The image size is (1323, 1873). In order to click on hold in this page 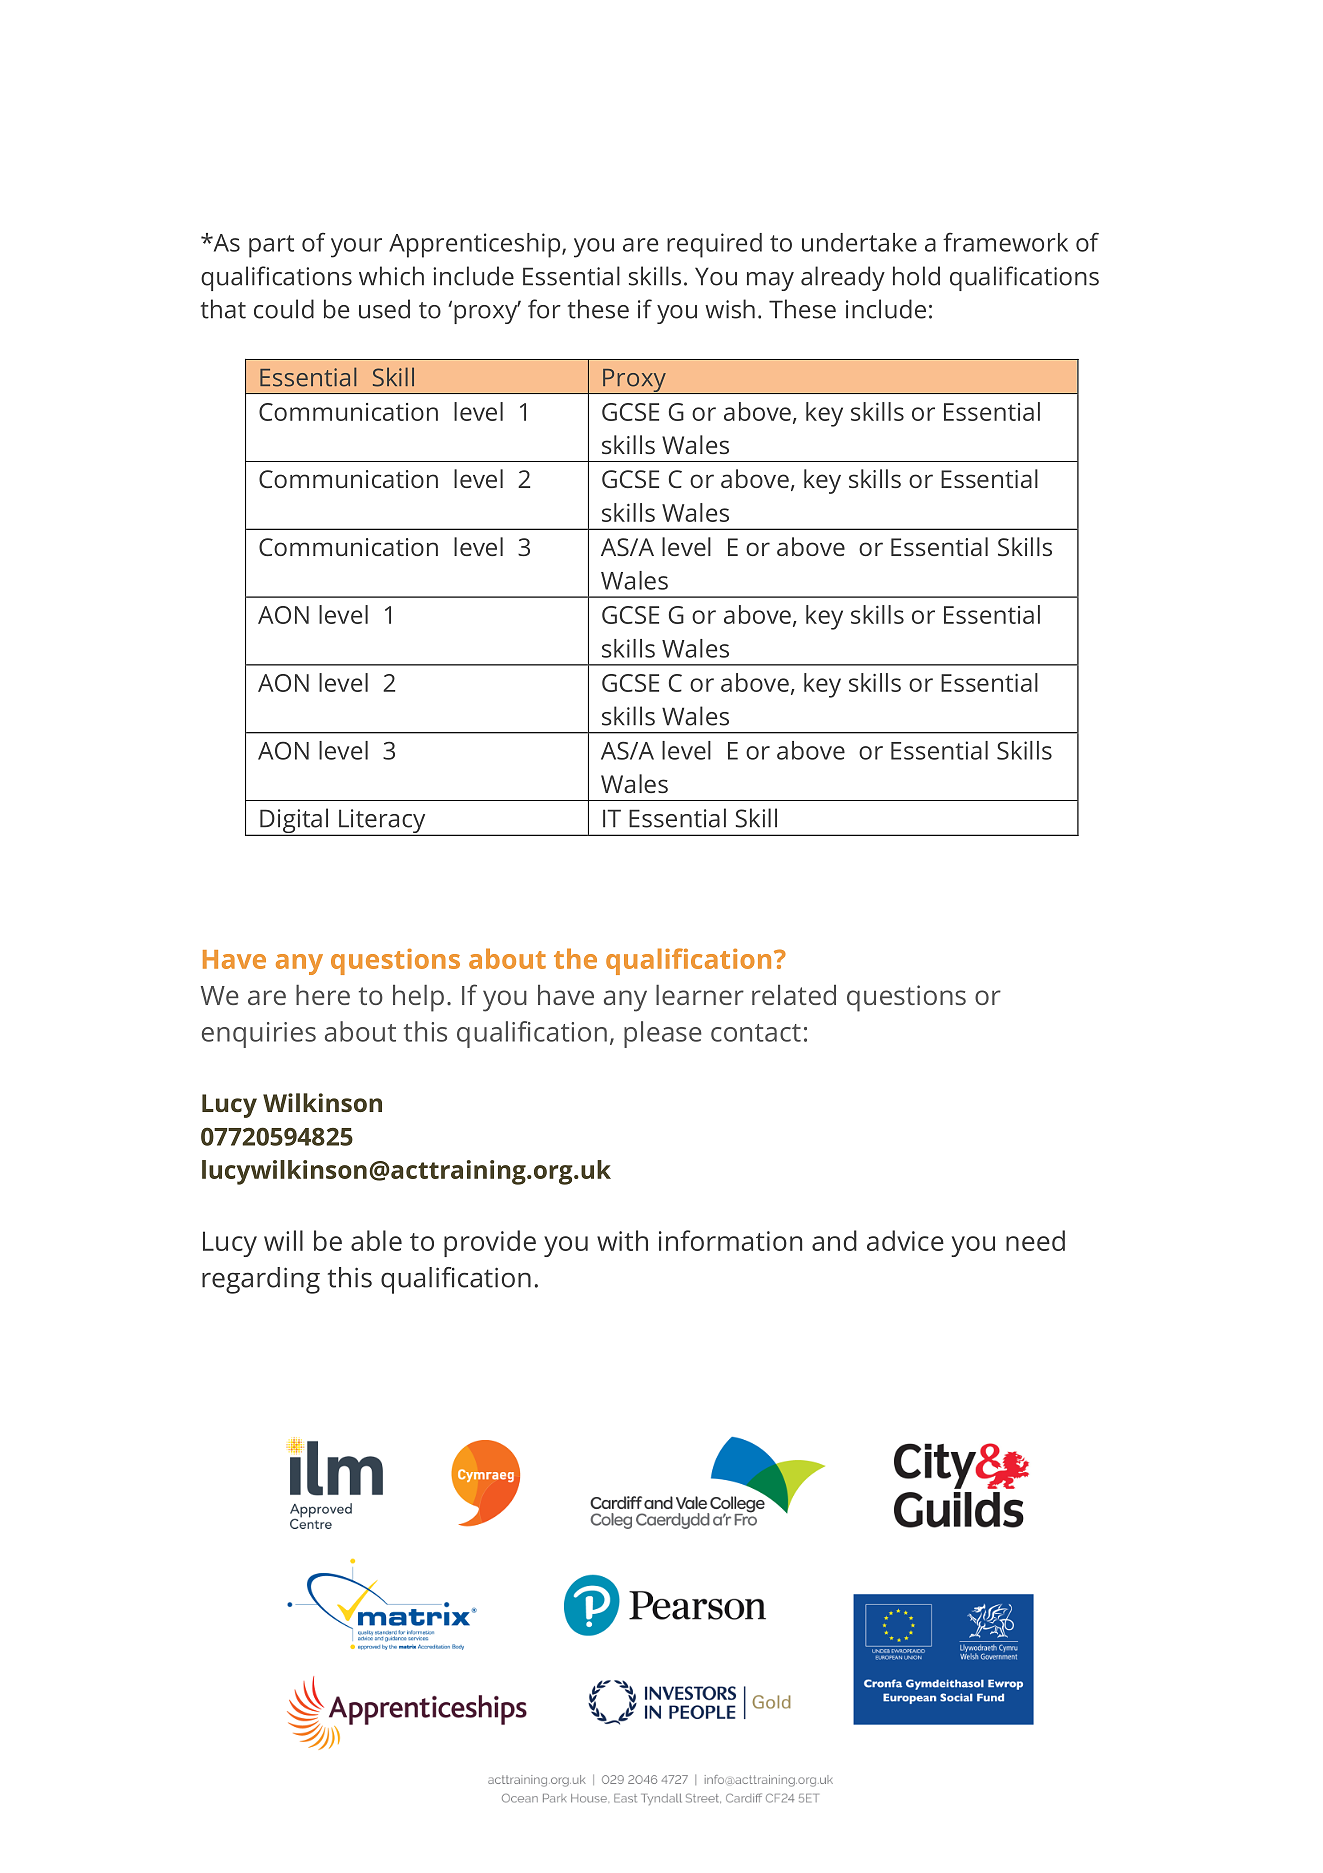, I will do `click(916, 276)`.
